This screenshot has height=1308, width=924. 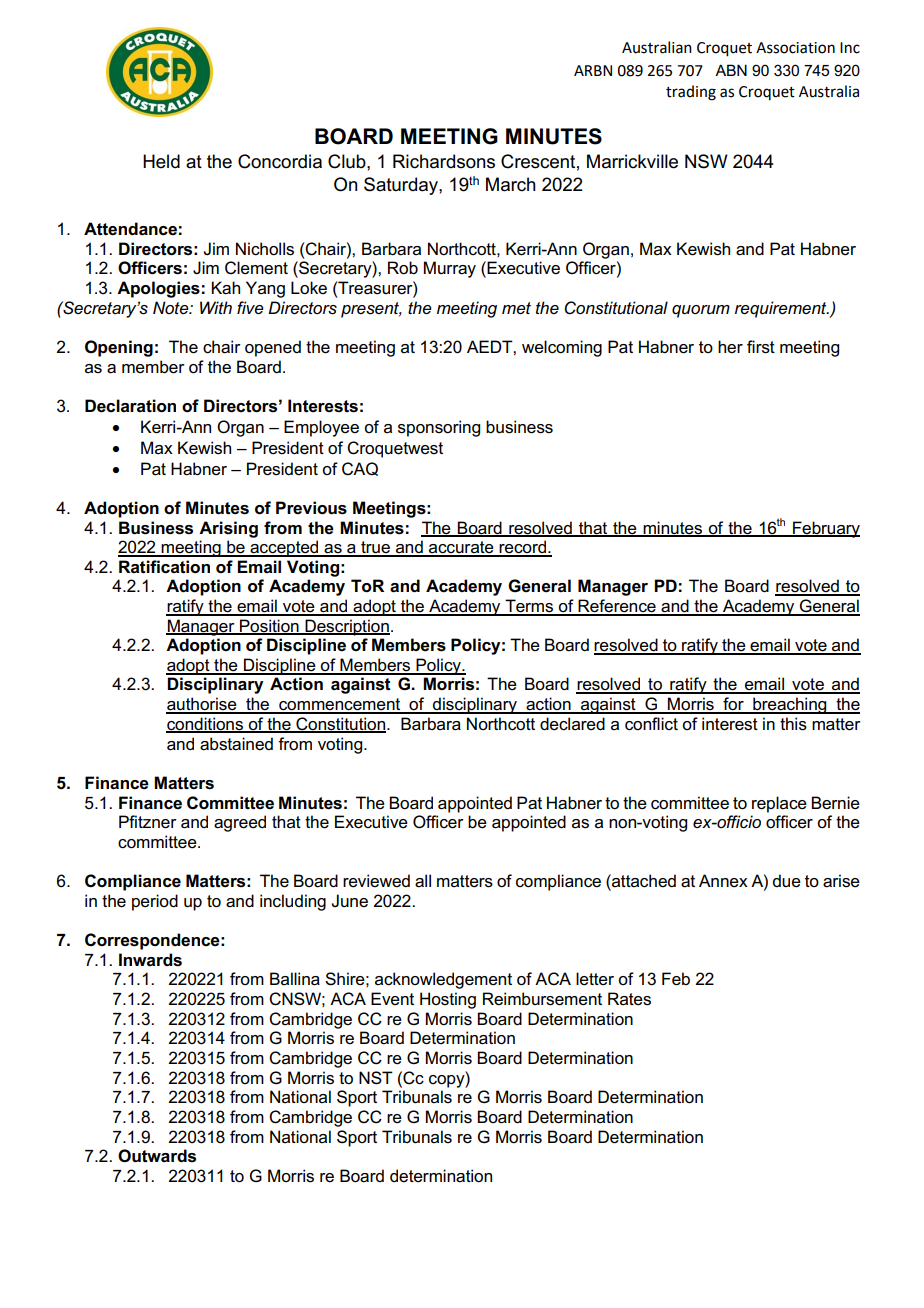 What do you see at coordinates (779, 804) in the screenshot?
I see `replace` at bounding box center [779, 804].
